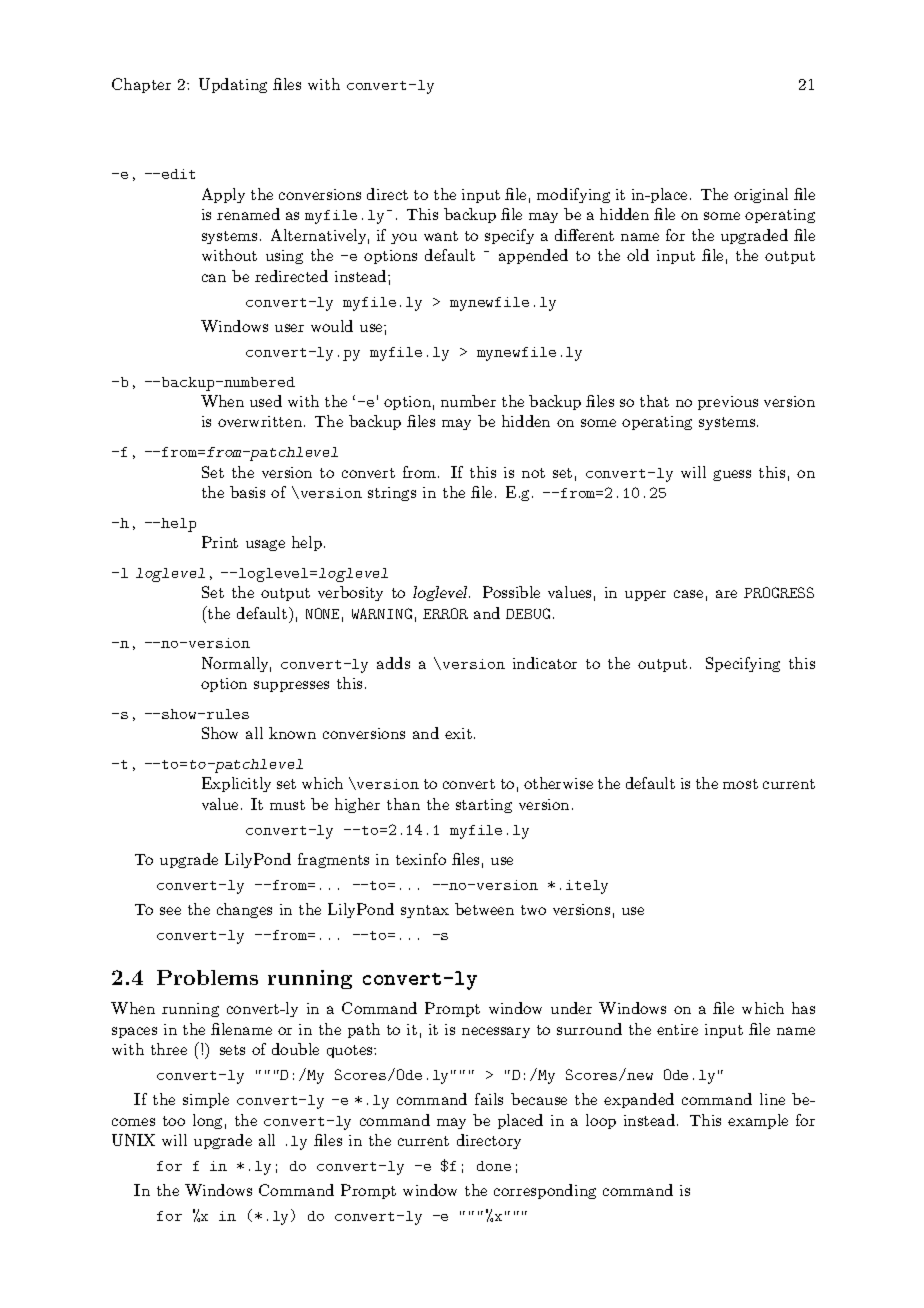 This screenshot has height=1308, width=924. What do you see at coordinates (677, 1029) in the screenshot?
I see `entire` at bounding box center [677, 1029].
